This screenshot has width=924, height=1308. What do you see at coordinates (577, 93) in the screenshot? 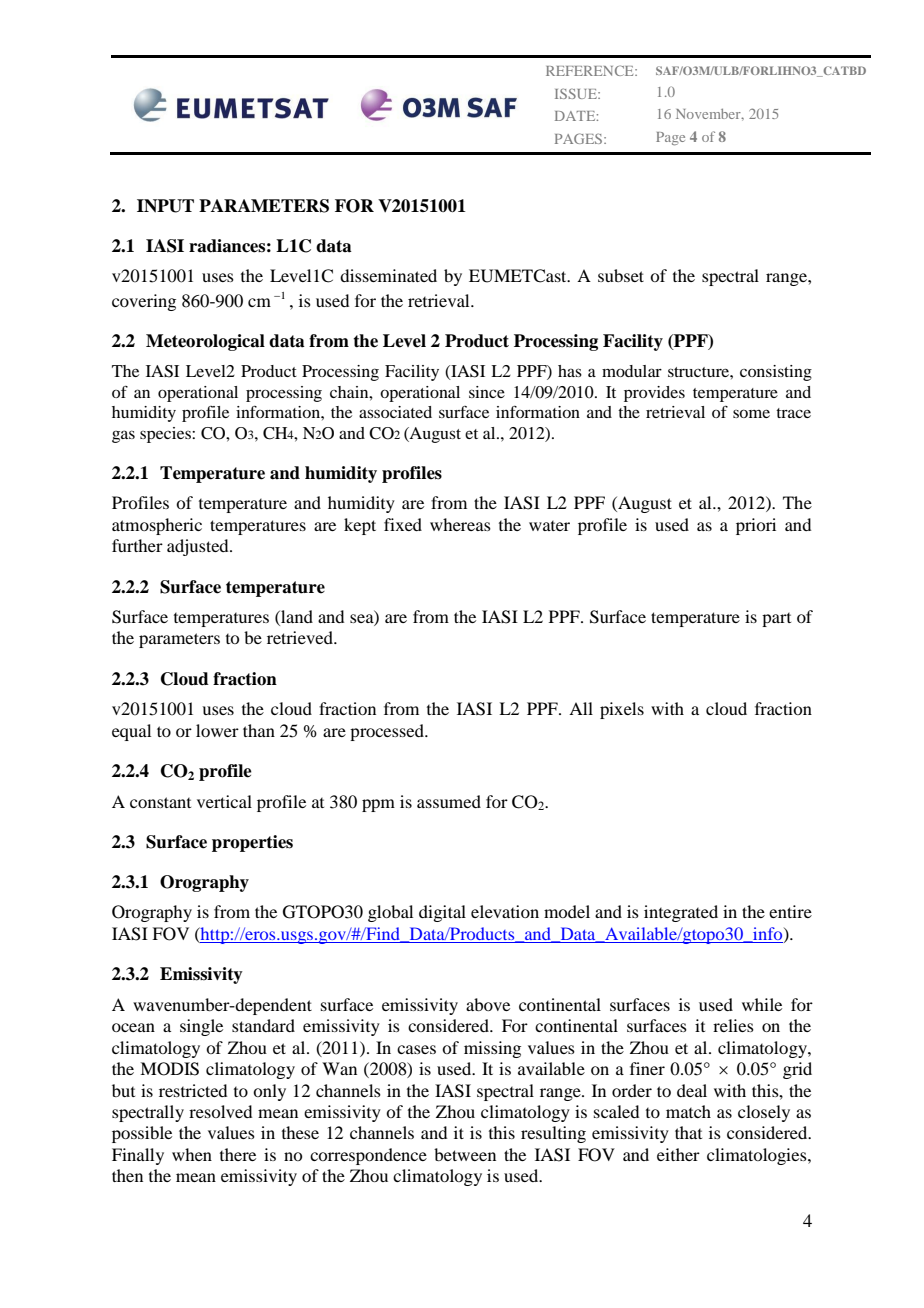
I see `ISSUE` at bounding box center [577, 93].
